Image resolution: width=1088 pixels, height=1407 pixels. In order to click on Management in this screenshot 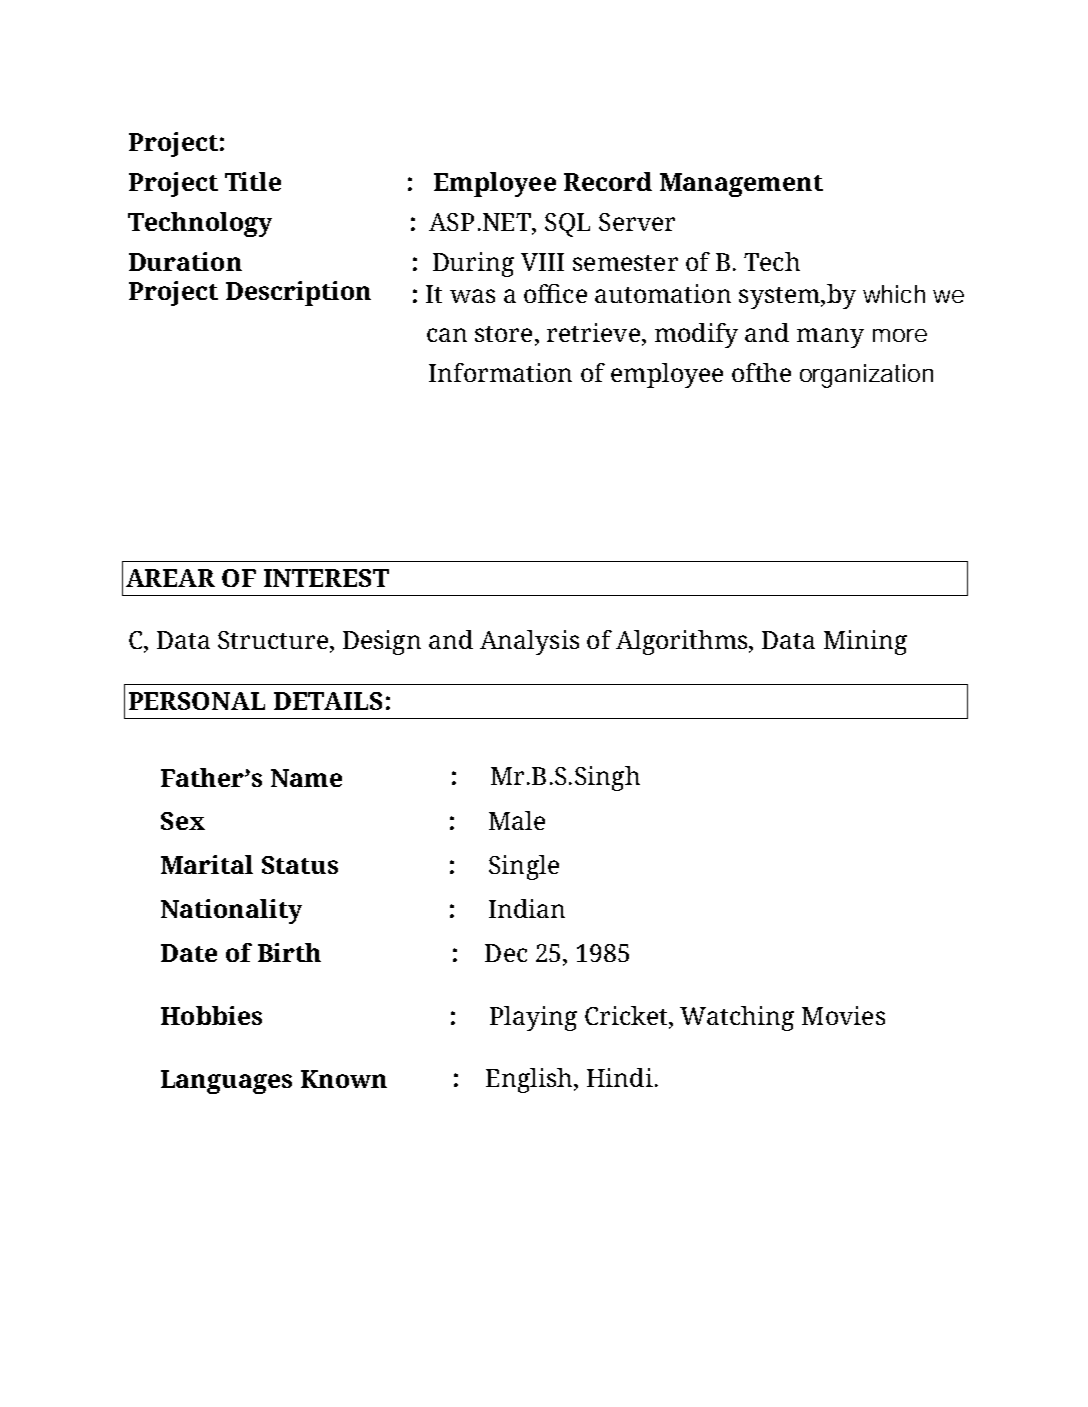, I will do `click(741, 185)`.
